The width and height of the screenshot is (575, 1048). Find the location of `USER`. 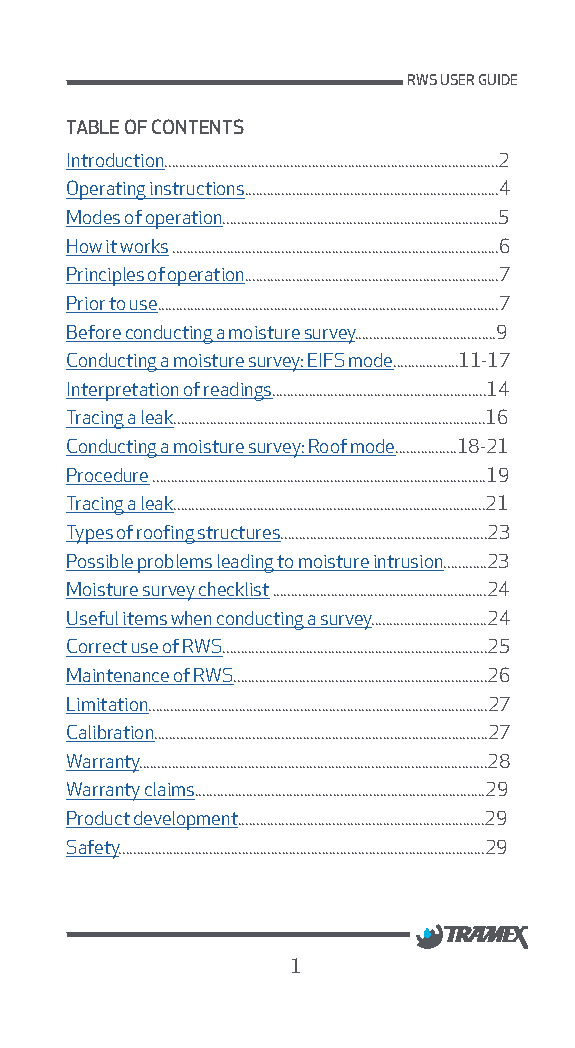

USER is located at coordinates (457, 79).
